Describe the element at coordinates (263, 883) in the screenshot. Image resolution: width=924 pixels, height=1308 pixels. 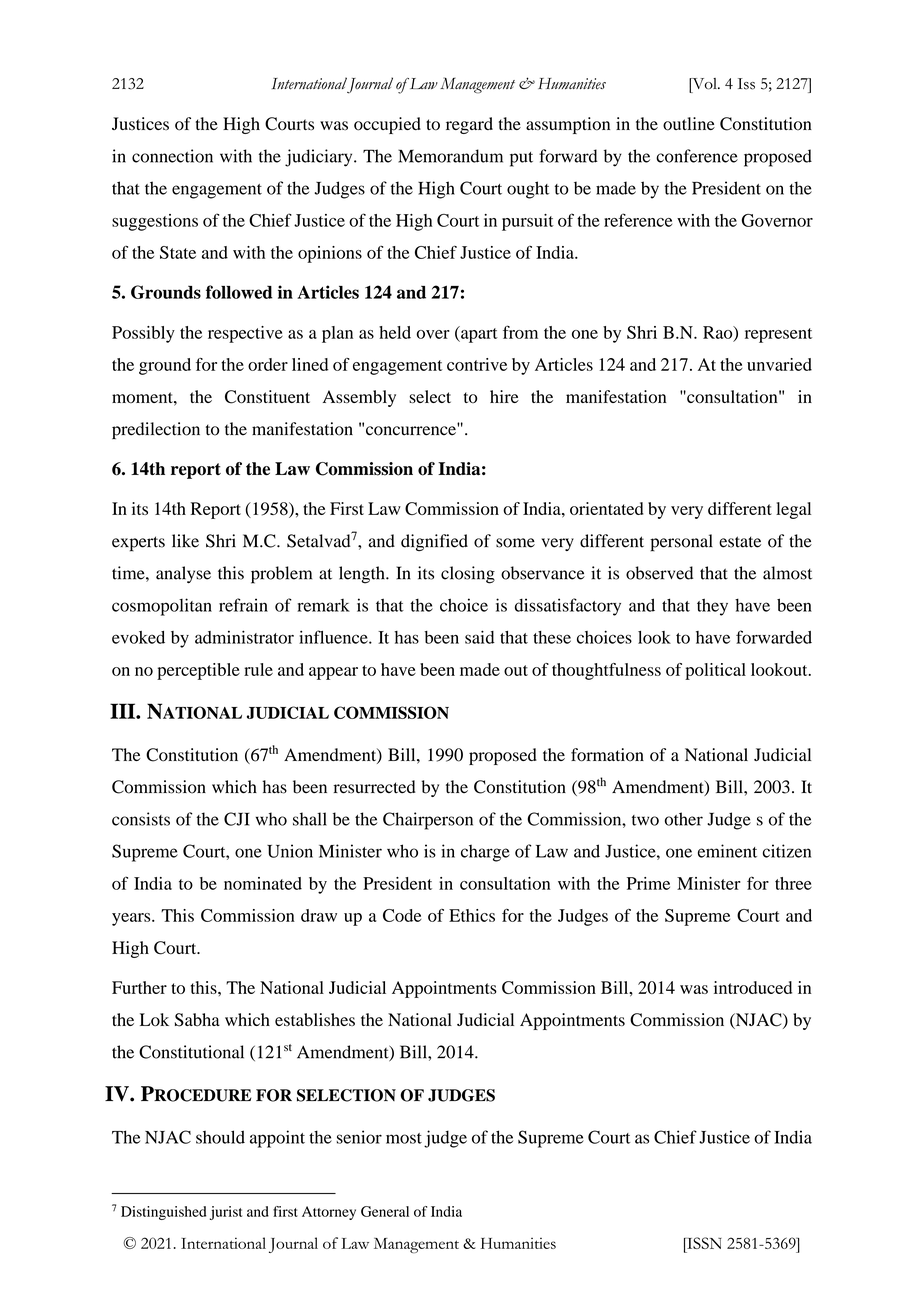
I see `nominated` at that location.
